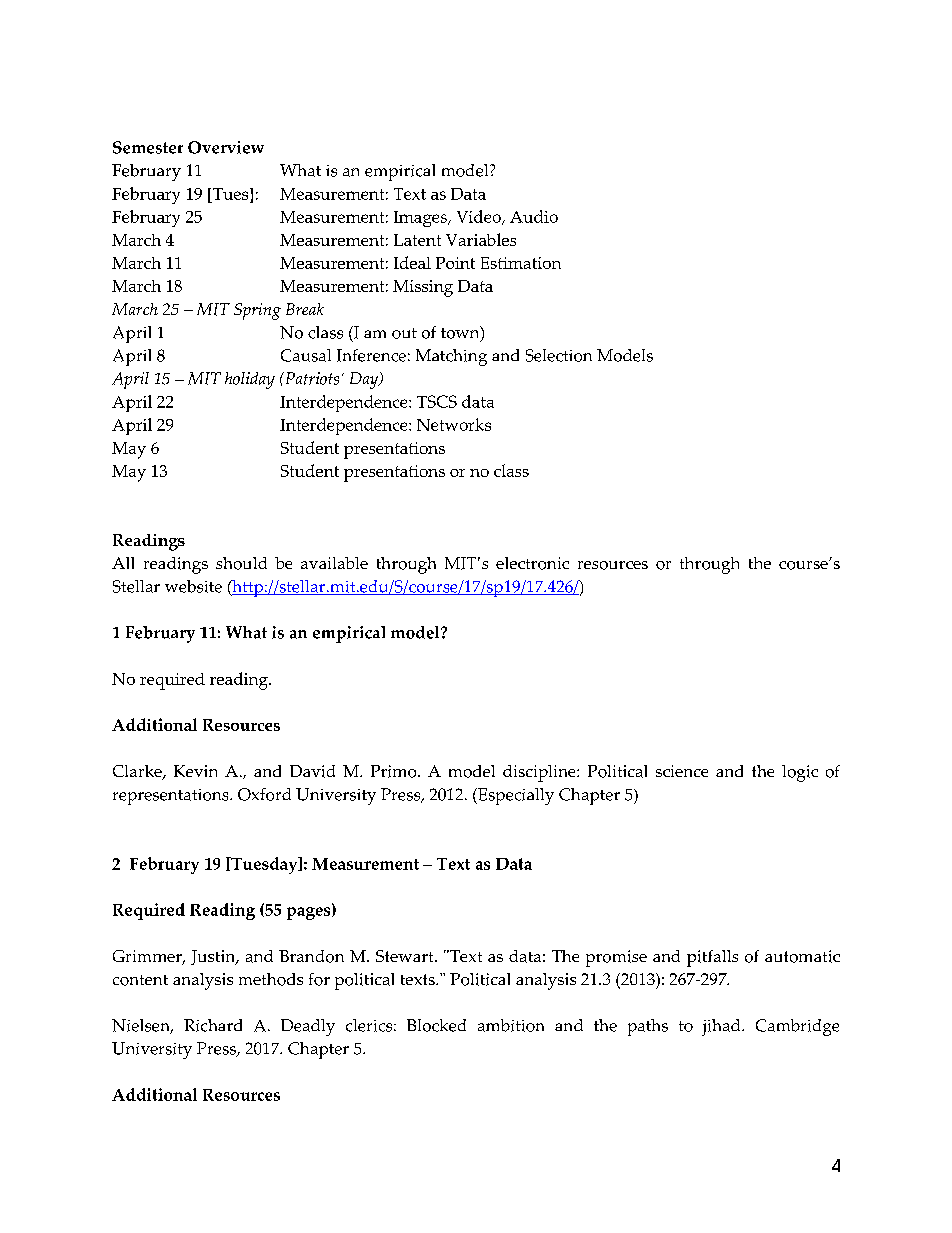 Image resolution: width=952 pixels, height=1233 pixels. What do you see at coordinates (226, 147) in the page?
I see `Overview` at bounding box center [226, 147].
